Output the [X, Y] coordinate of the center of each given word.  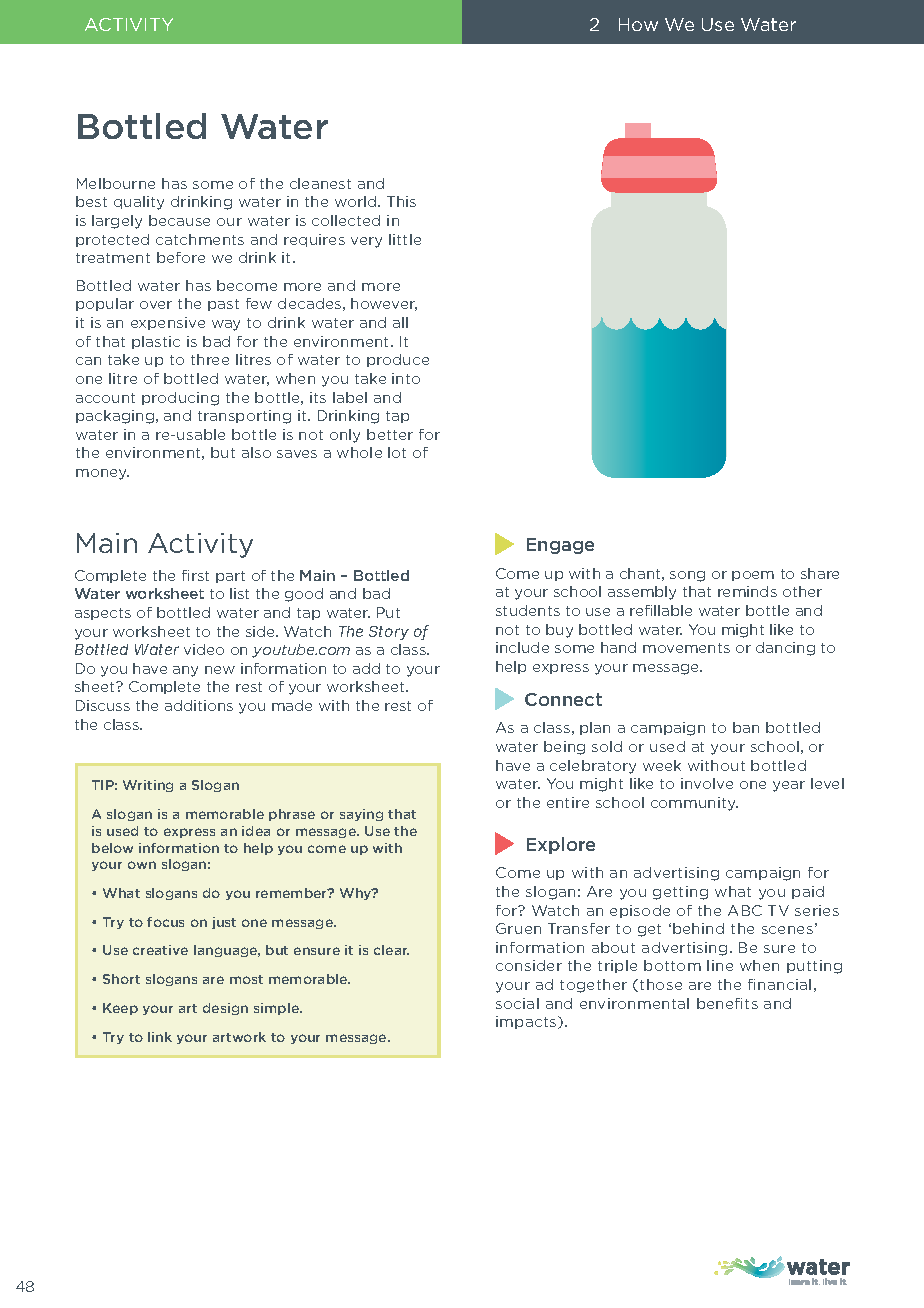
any [185, 671]
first [195, 575]
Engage [560, 546]
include [522, 647]
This [401, 201]
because [179, 220]
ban [746, 727]
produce [398, 360]
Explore [561, 845]
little [405, 239]
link [160, 1037]
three [210, 359]
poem [753, 576]
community [694, 804]
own [142, 865]
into [406, 378]
